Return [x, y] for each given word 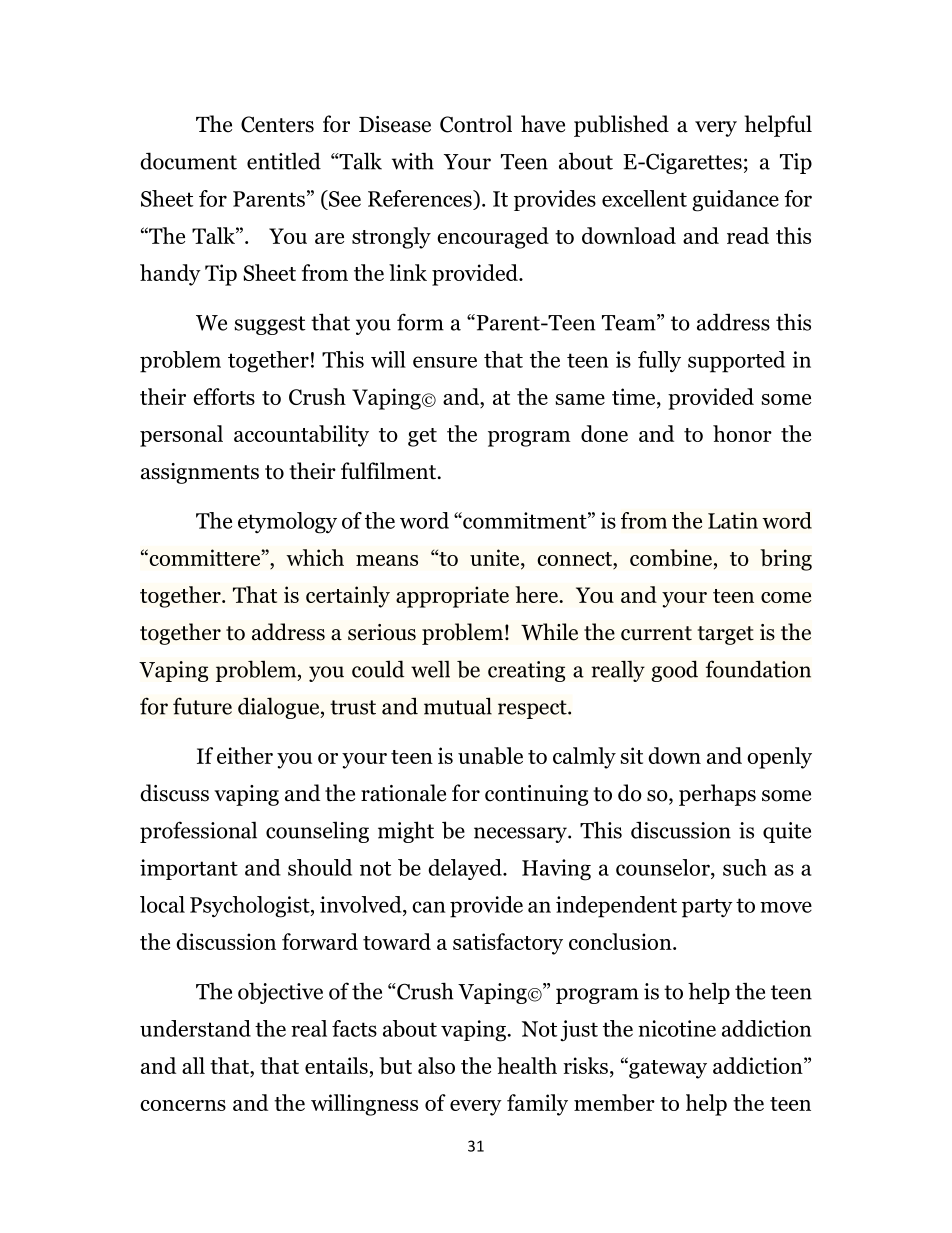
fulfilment [390, 471]
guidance [735, 201]
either [245, 755]
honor [742, 433]
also [436, 1065]
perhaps [717, 795]
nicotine [677, 1028]
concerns [183, 1105]
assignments [200, 473]
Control [476, 124]
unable [490, 755]
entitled [284, 161]
